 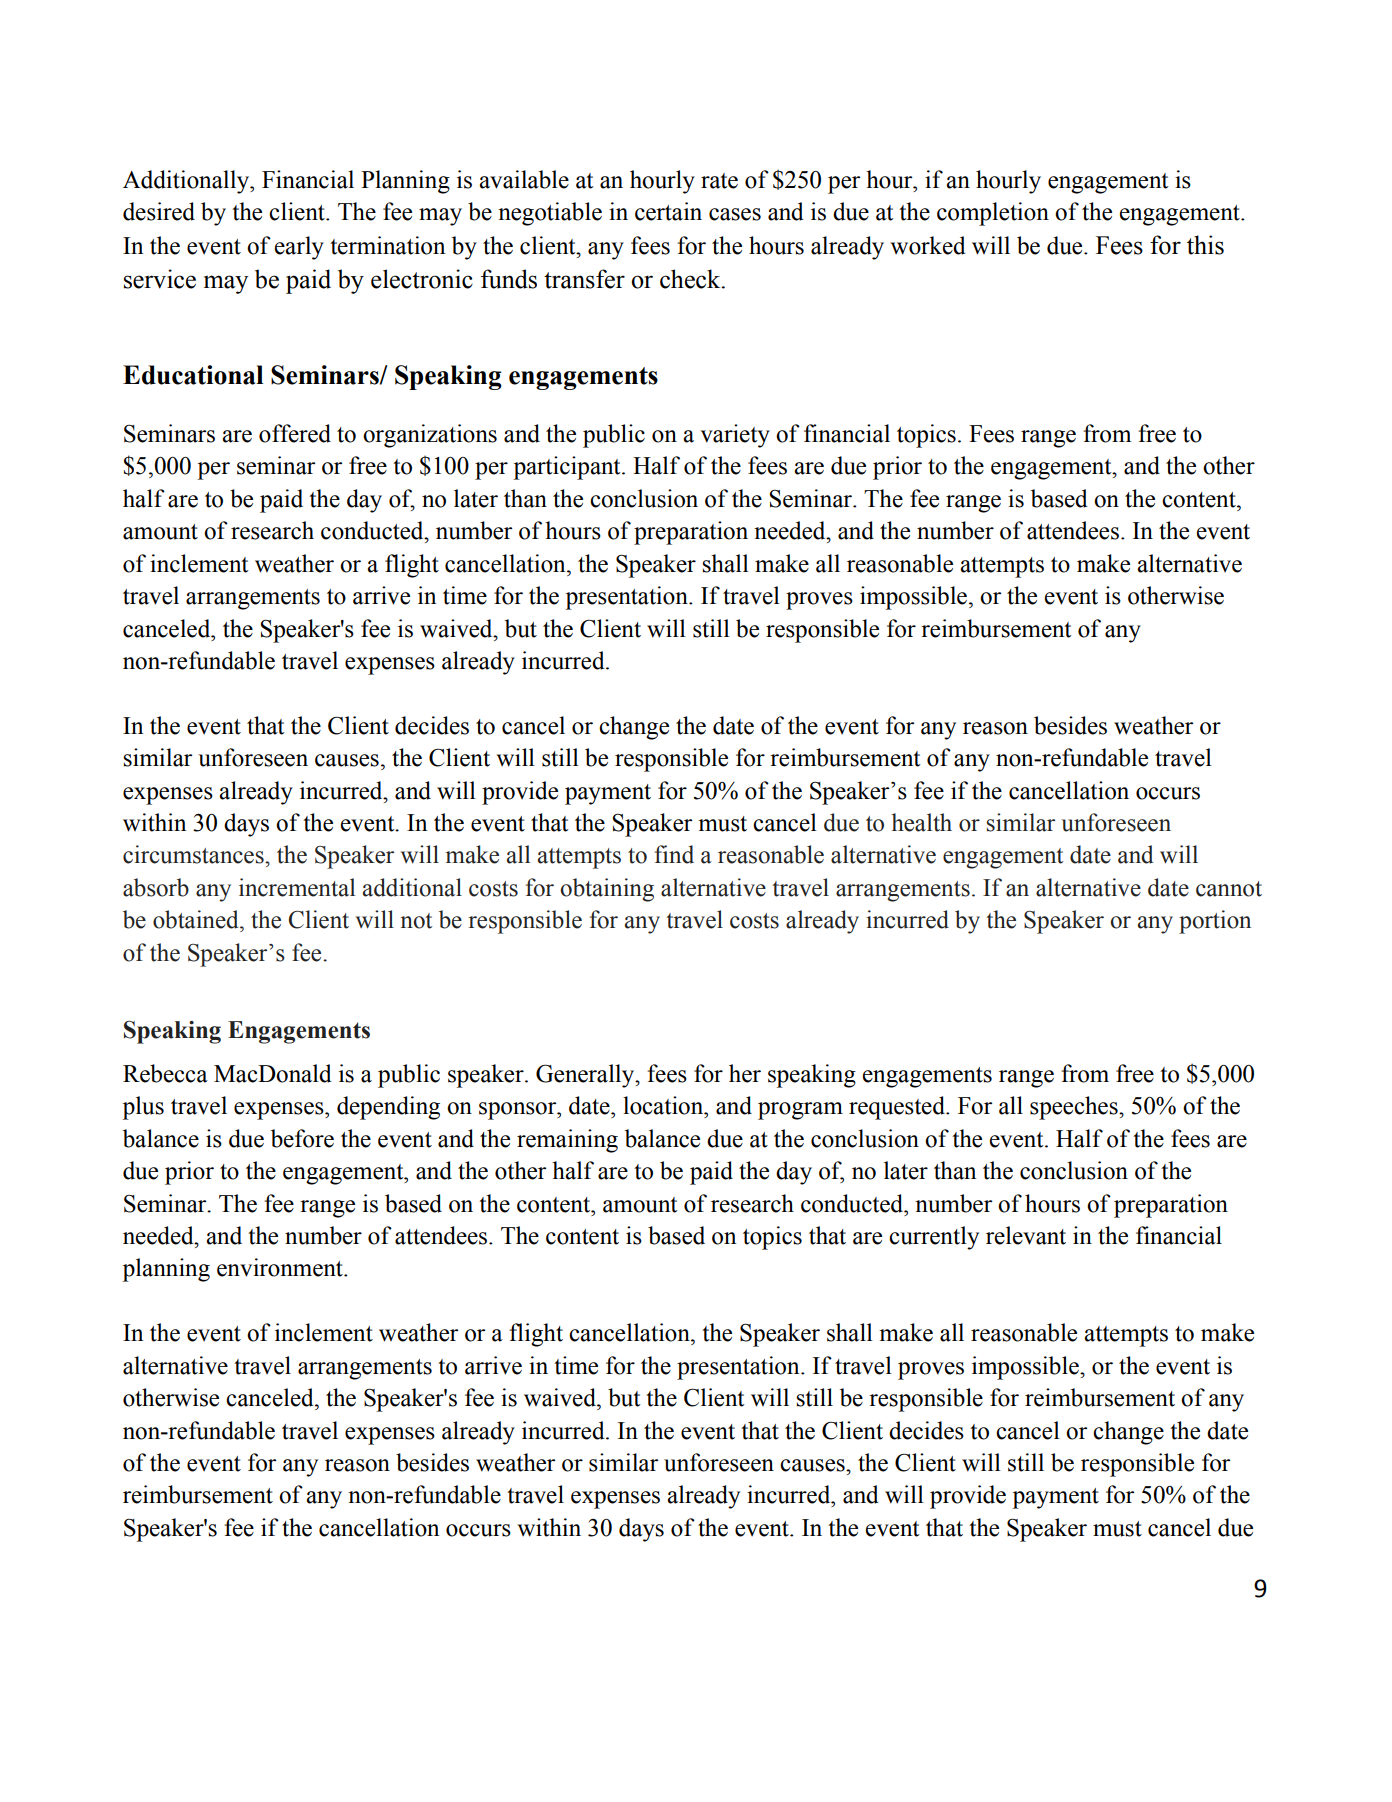 I want to click on certain, so click(x=668, y=211).
